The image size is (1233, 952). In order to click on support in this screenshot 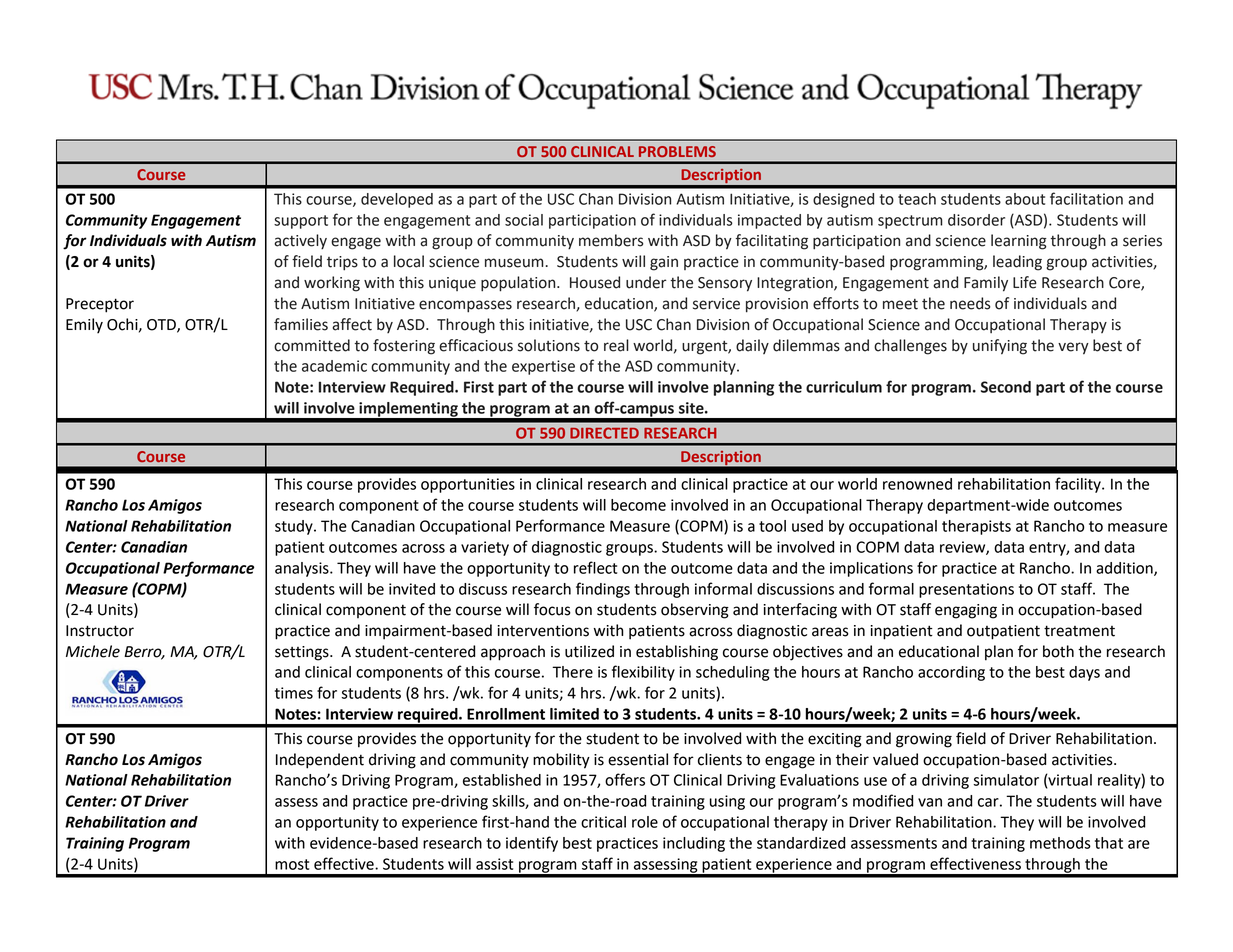, I will do `click(301, 222)`.
